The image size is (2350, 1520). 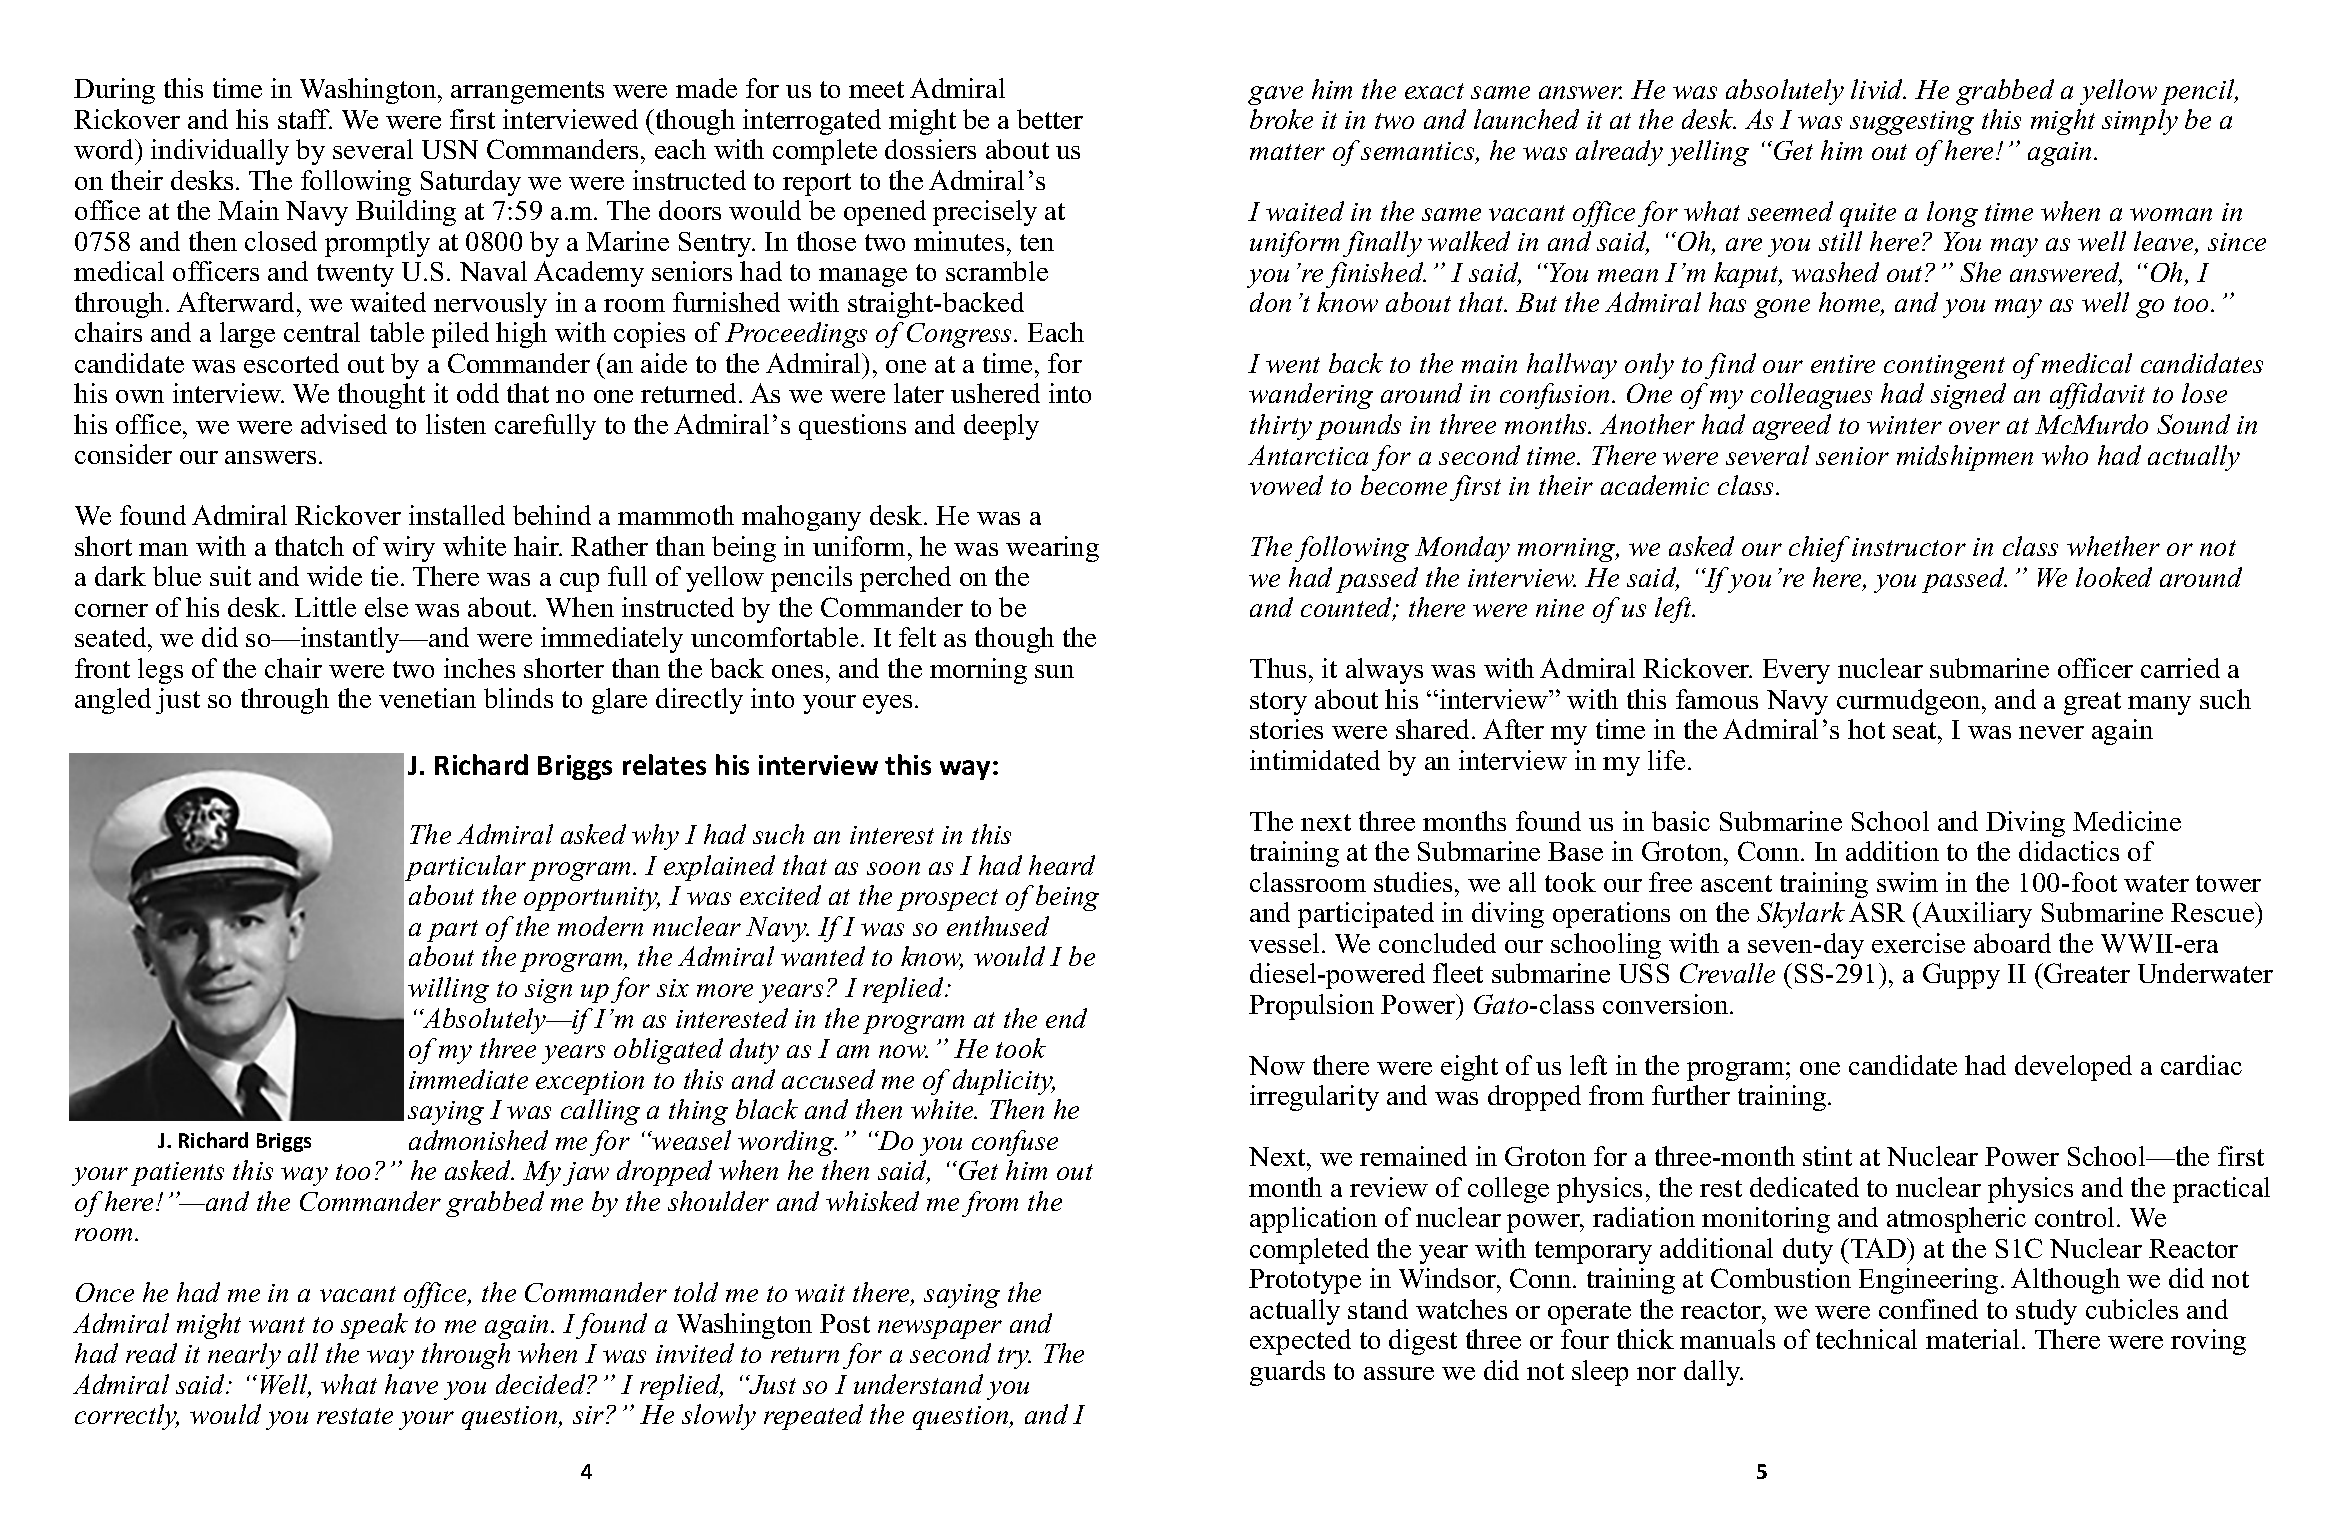 What do you see at coordinates (305, 119) in the screenshot?
I see `staff` at bounding box center [305, 119].
